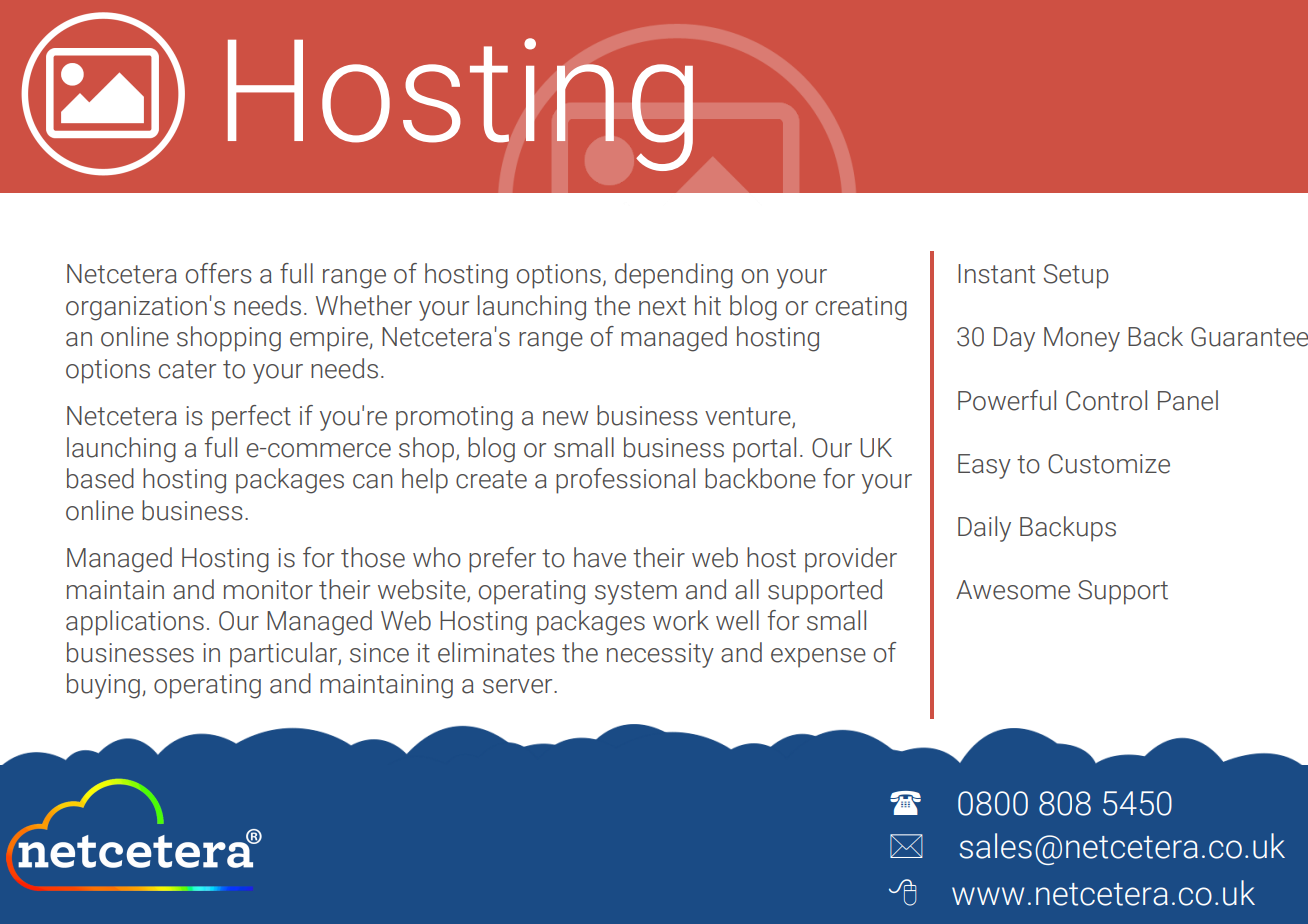  Describe the element at coordinates (103, 686) in the screenshot. I see `buying` at that location.
